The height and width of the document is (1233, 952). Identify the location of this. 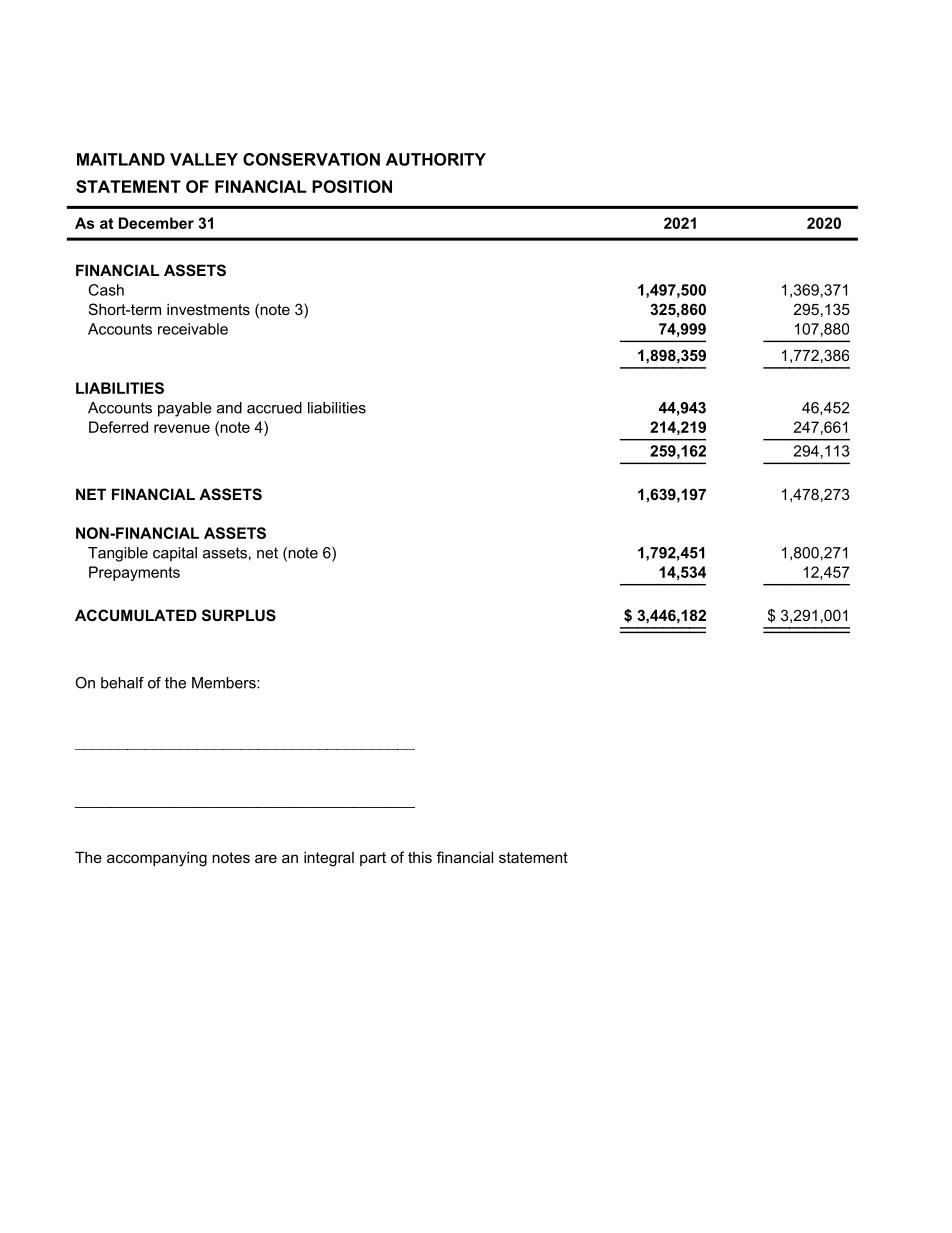
(420, 857).
